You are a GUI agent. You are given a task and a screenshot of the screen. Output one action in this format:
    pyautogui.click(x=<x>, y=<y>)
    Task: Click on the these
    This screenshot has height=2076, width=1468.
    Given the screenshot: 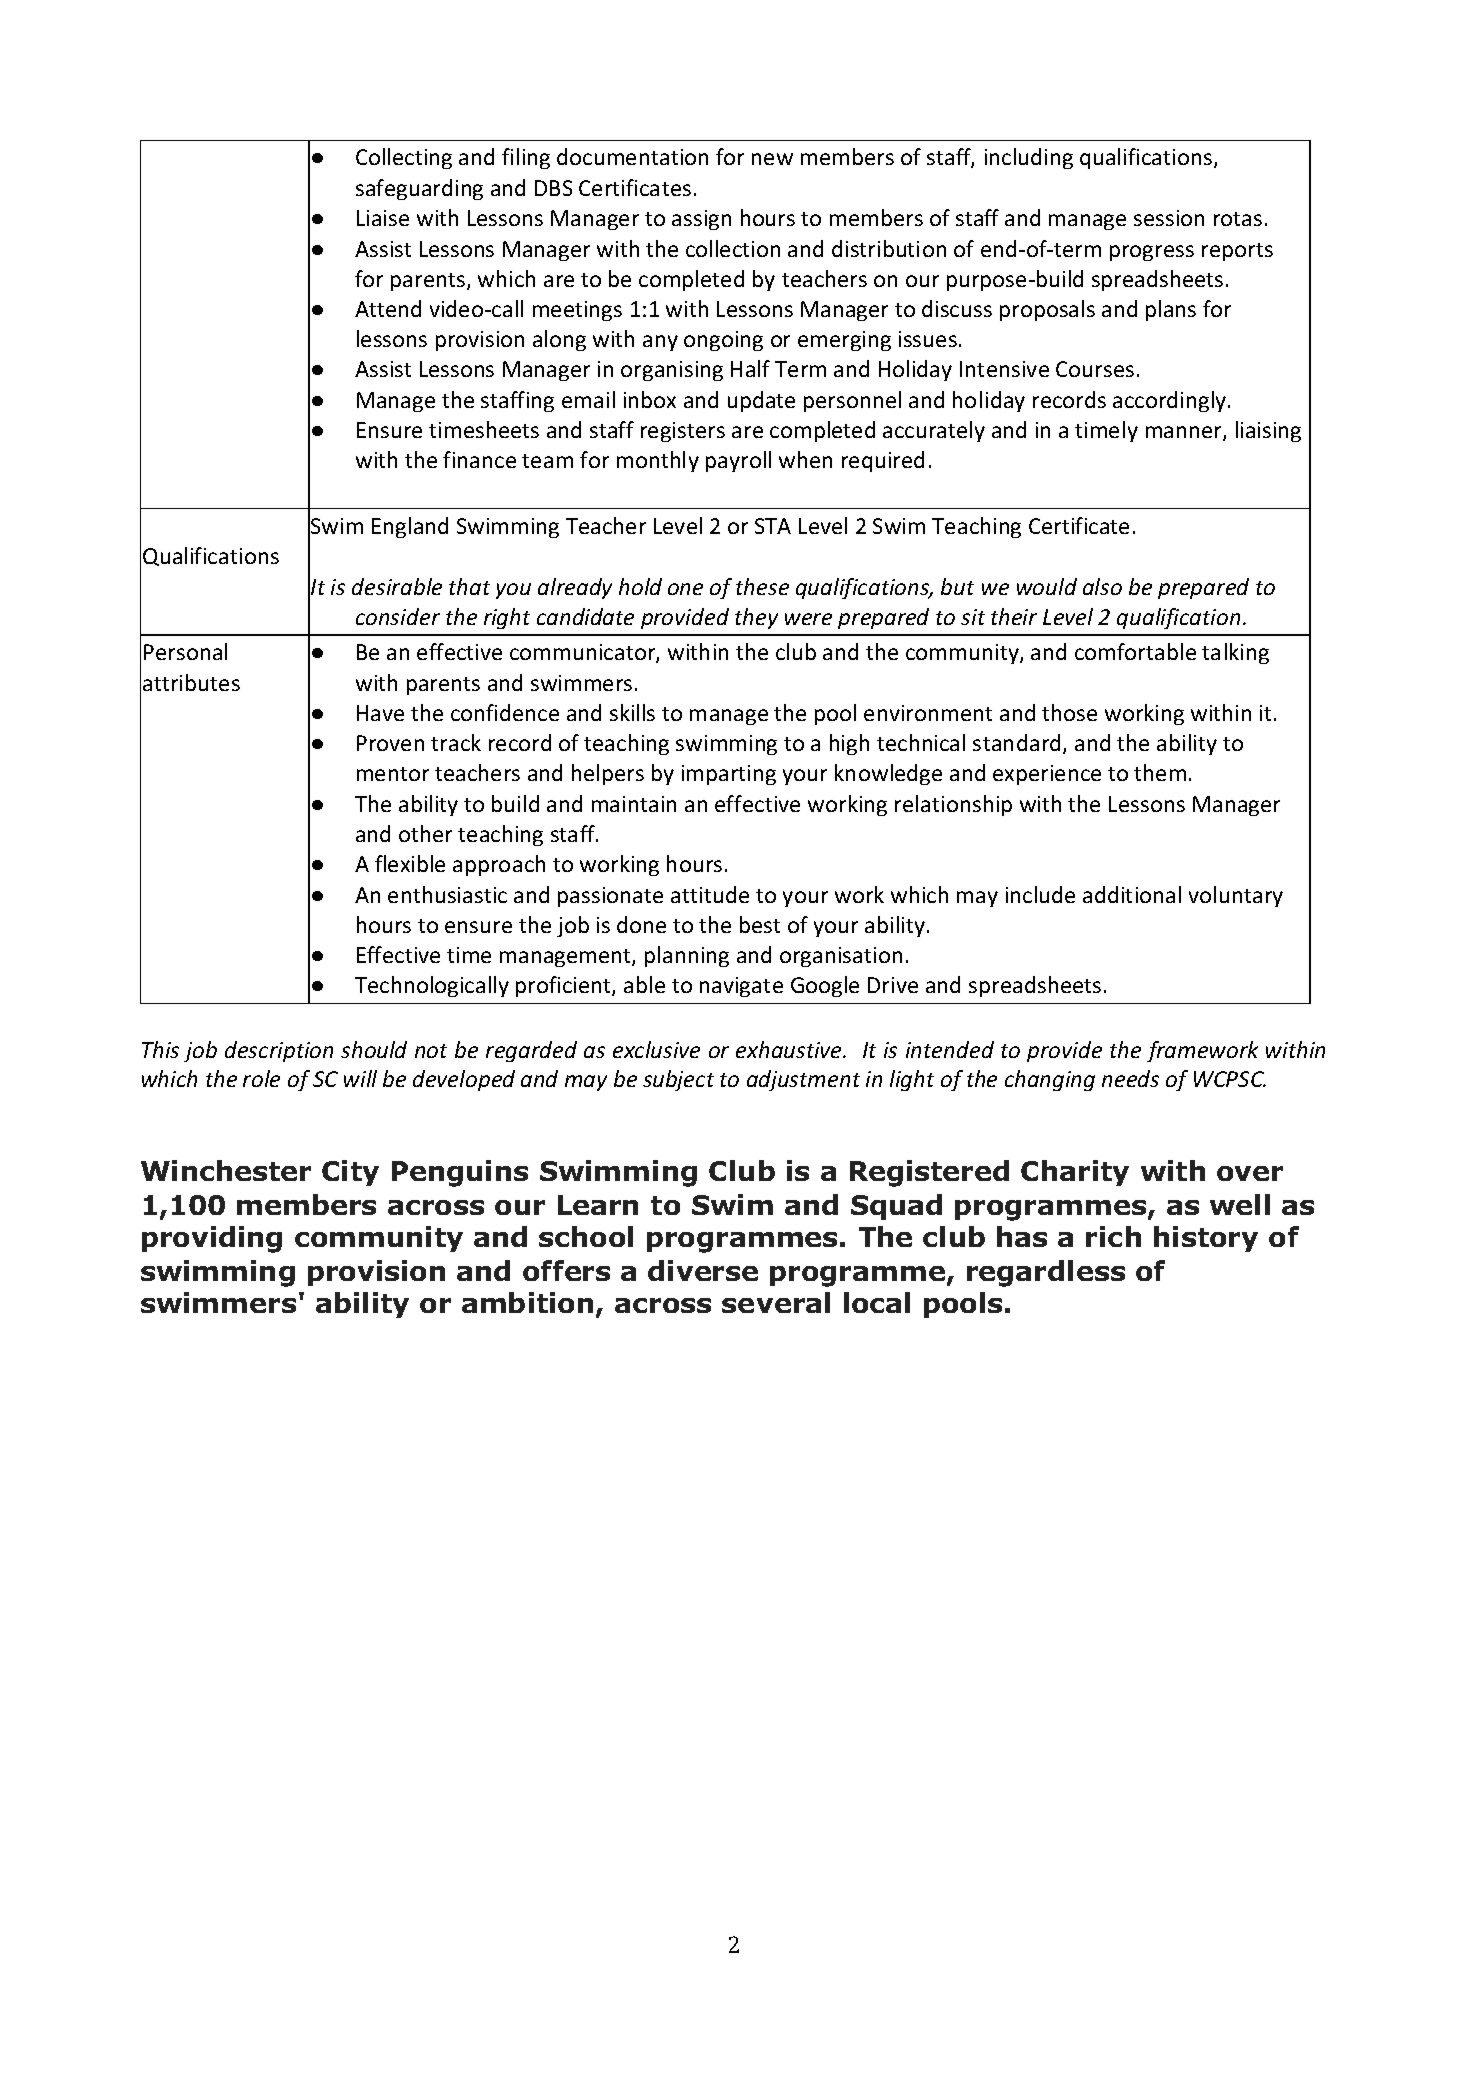 What is the action you would take?
    pyautogui.click(x=762, y=586)
